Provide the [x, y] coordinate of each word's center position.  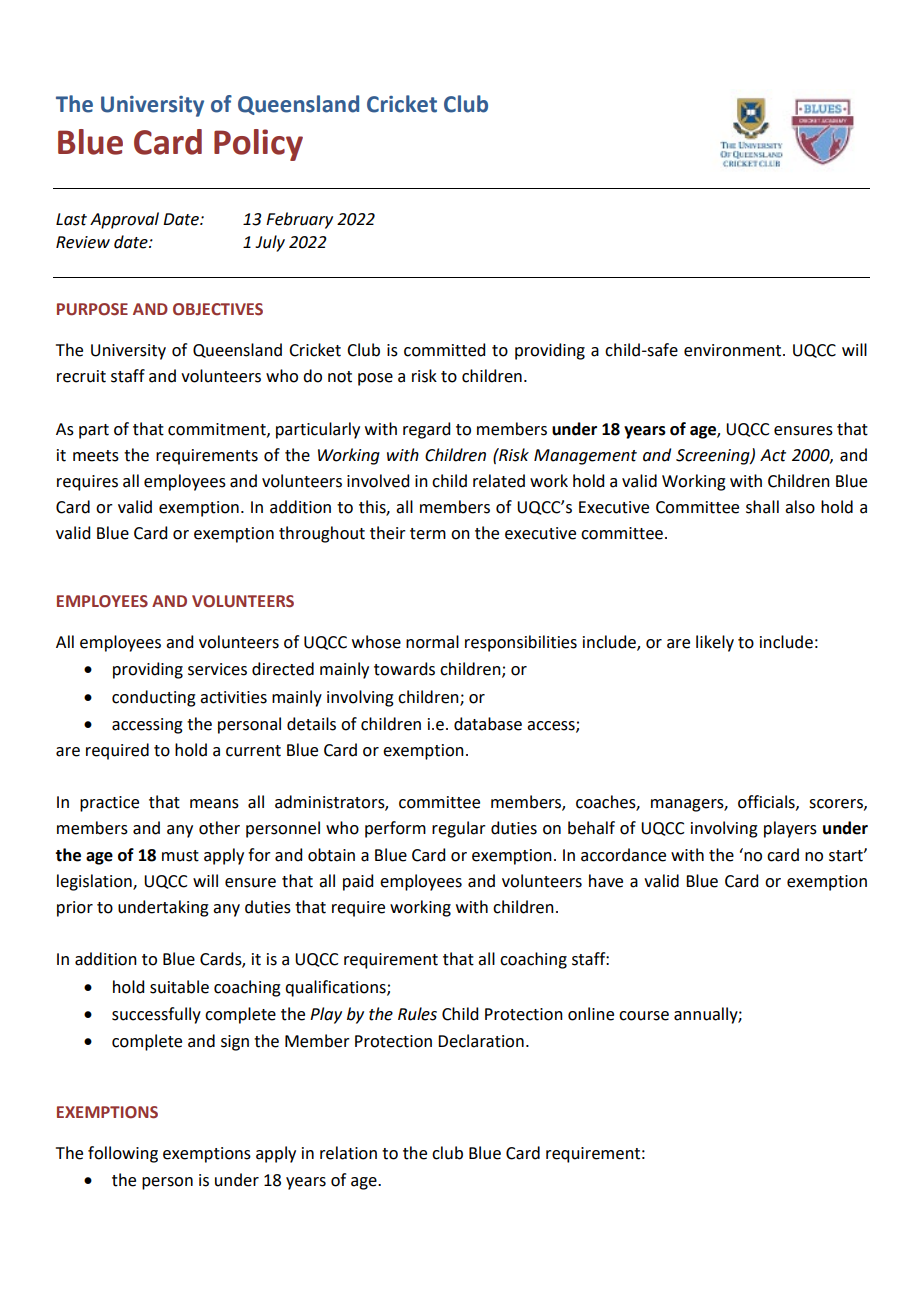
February [299, 220]
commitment [218, 430]
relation [348, 1153]
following [123, 1154]
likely [715, 643]
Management [585, 457]
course [644, 1016]
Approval [124, 220]
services [217, 669]
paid [358, 882]
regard [426, 430]
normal [432, 642]
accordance [623, 855]
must [180, 856]
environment [734, 350]
